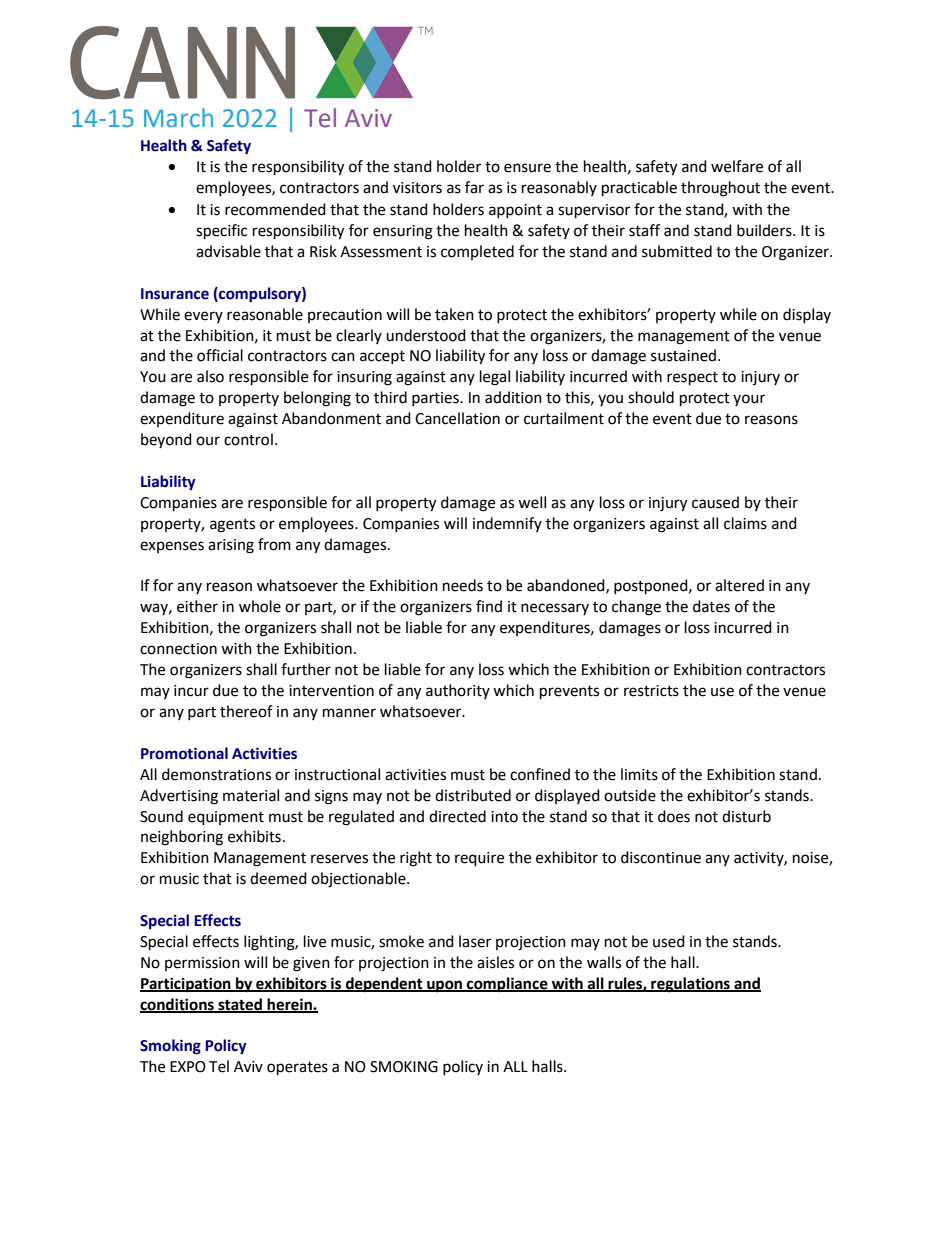  I want to click on March, so click(178, 117).
